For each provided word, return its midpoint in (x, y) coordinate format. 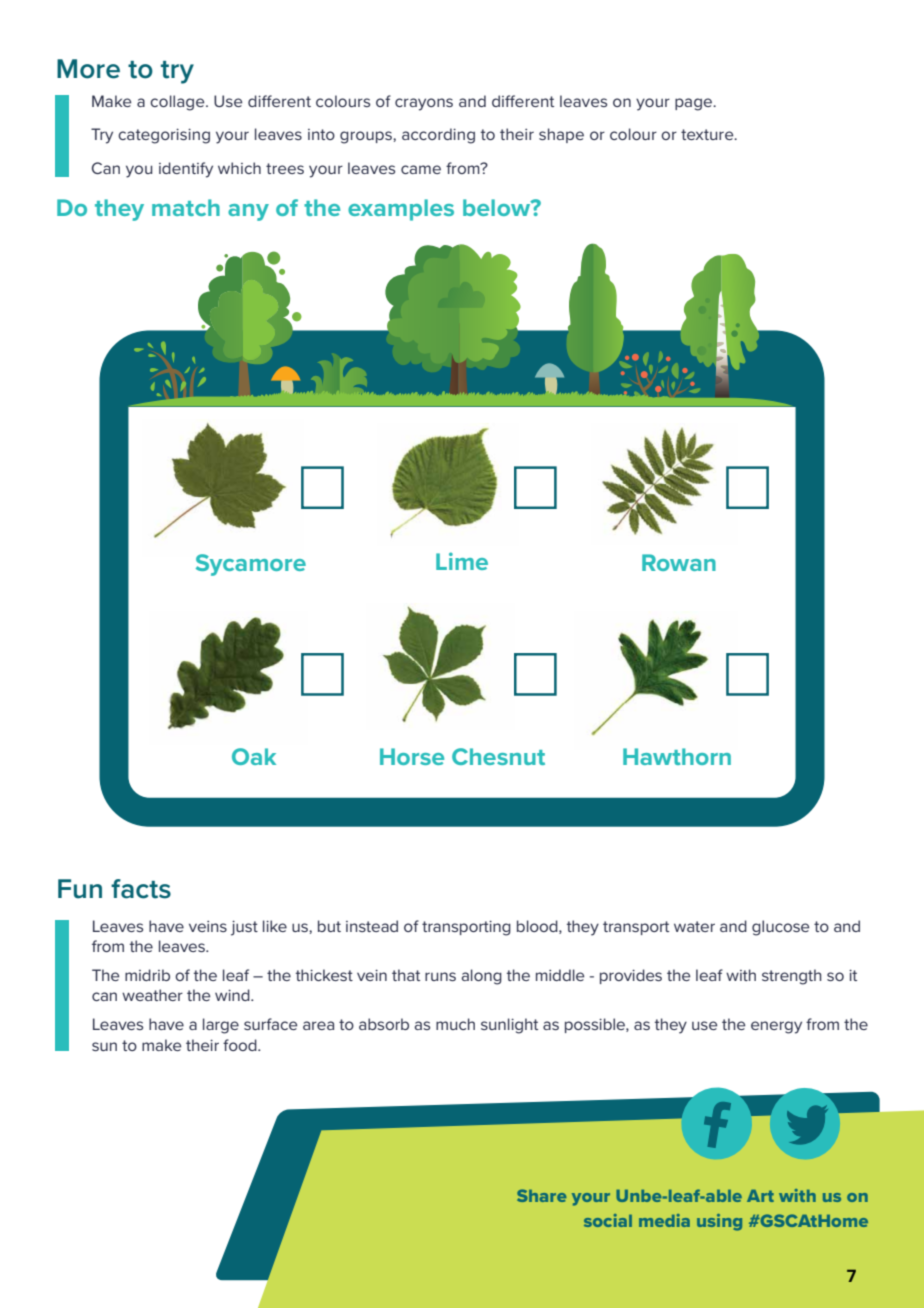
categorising (164, 136)
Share (541, 1195)
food (241, 1045)
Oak (254, 756)
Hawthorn (677, 756)
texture (708, 134)
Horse (412, 756)
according (438, 136)
